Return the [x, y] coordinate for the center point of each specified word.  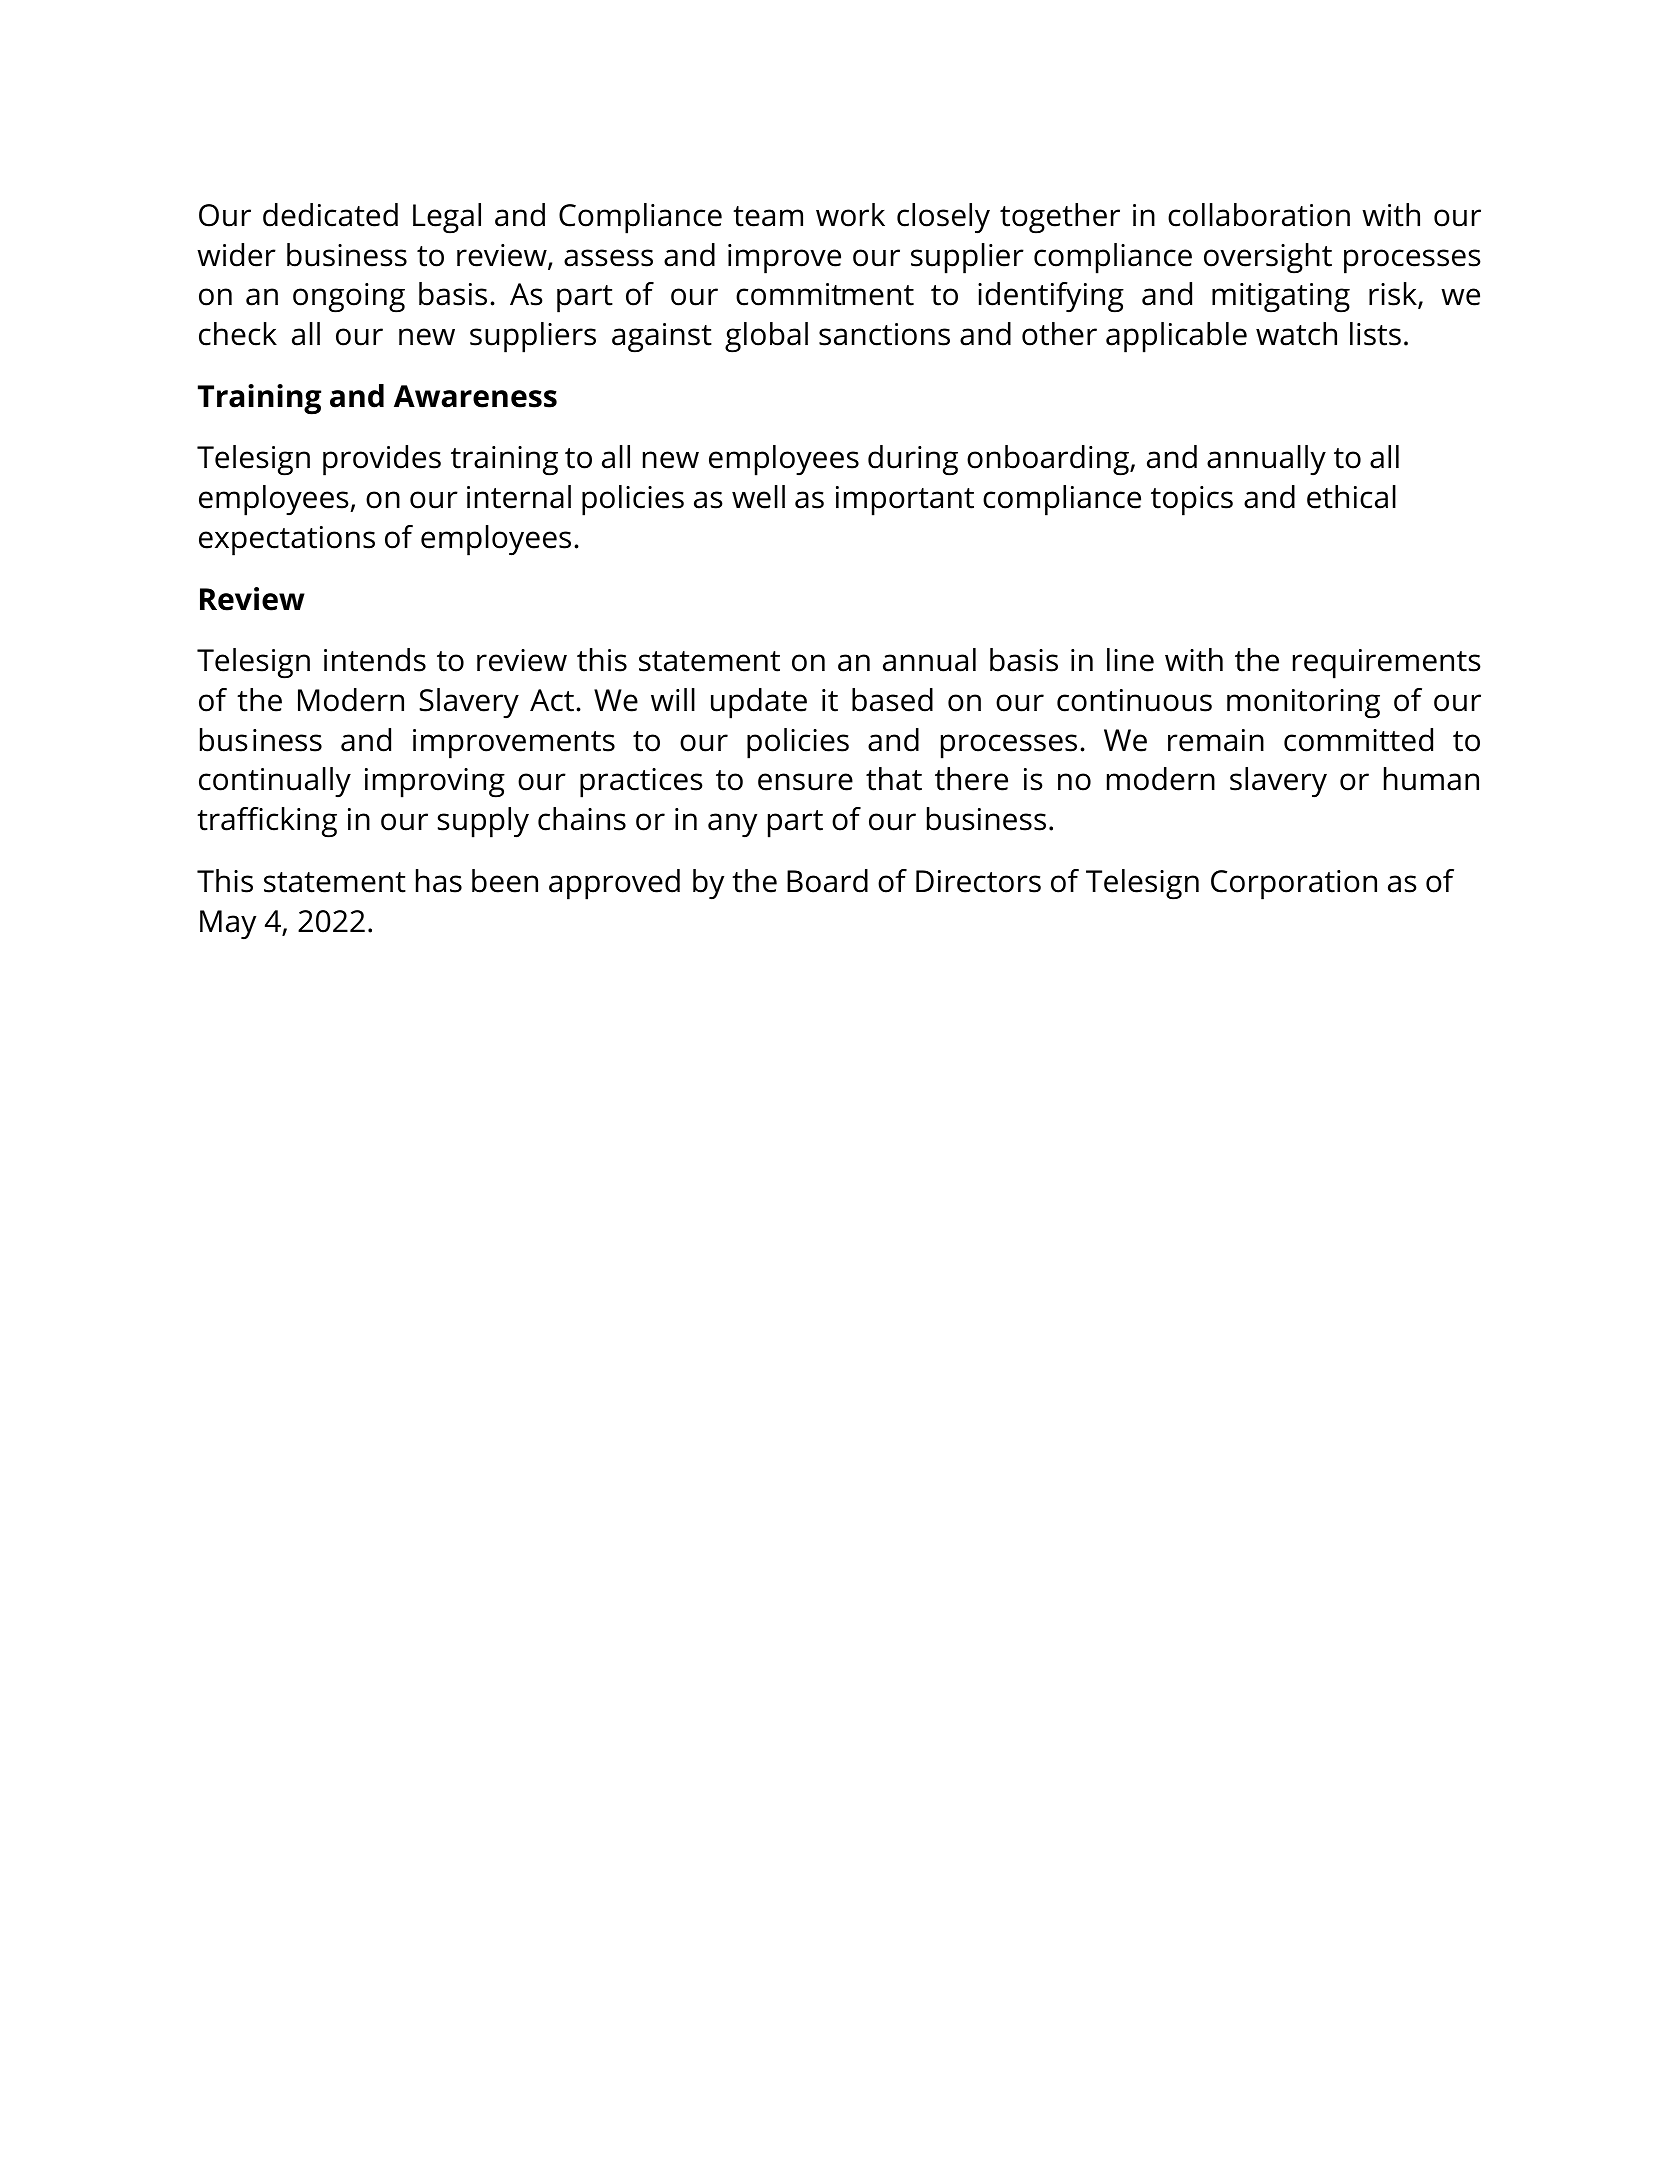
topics [1192, 501]
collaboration [1259, 215]
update [759, 703]
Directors [978, 881]
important [905, 501]
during [913, 460]
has [439, 881]
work [850, 215]
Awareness [475, 396]
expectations [287, 541]
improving [435, 783]
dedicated [330, 215]
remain [1216, 740]
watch [1296, 334]
